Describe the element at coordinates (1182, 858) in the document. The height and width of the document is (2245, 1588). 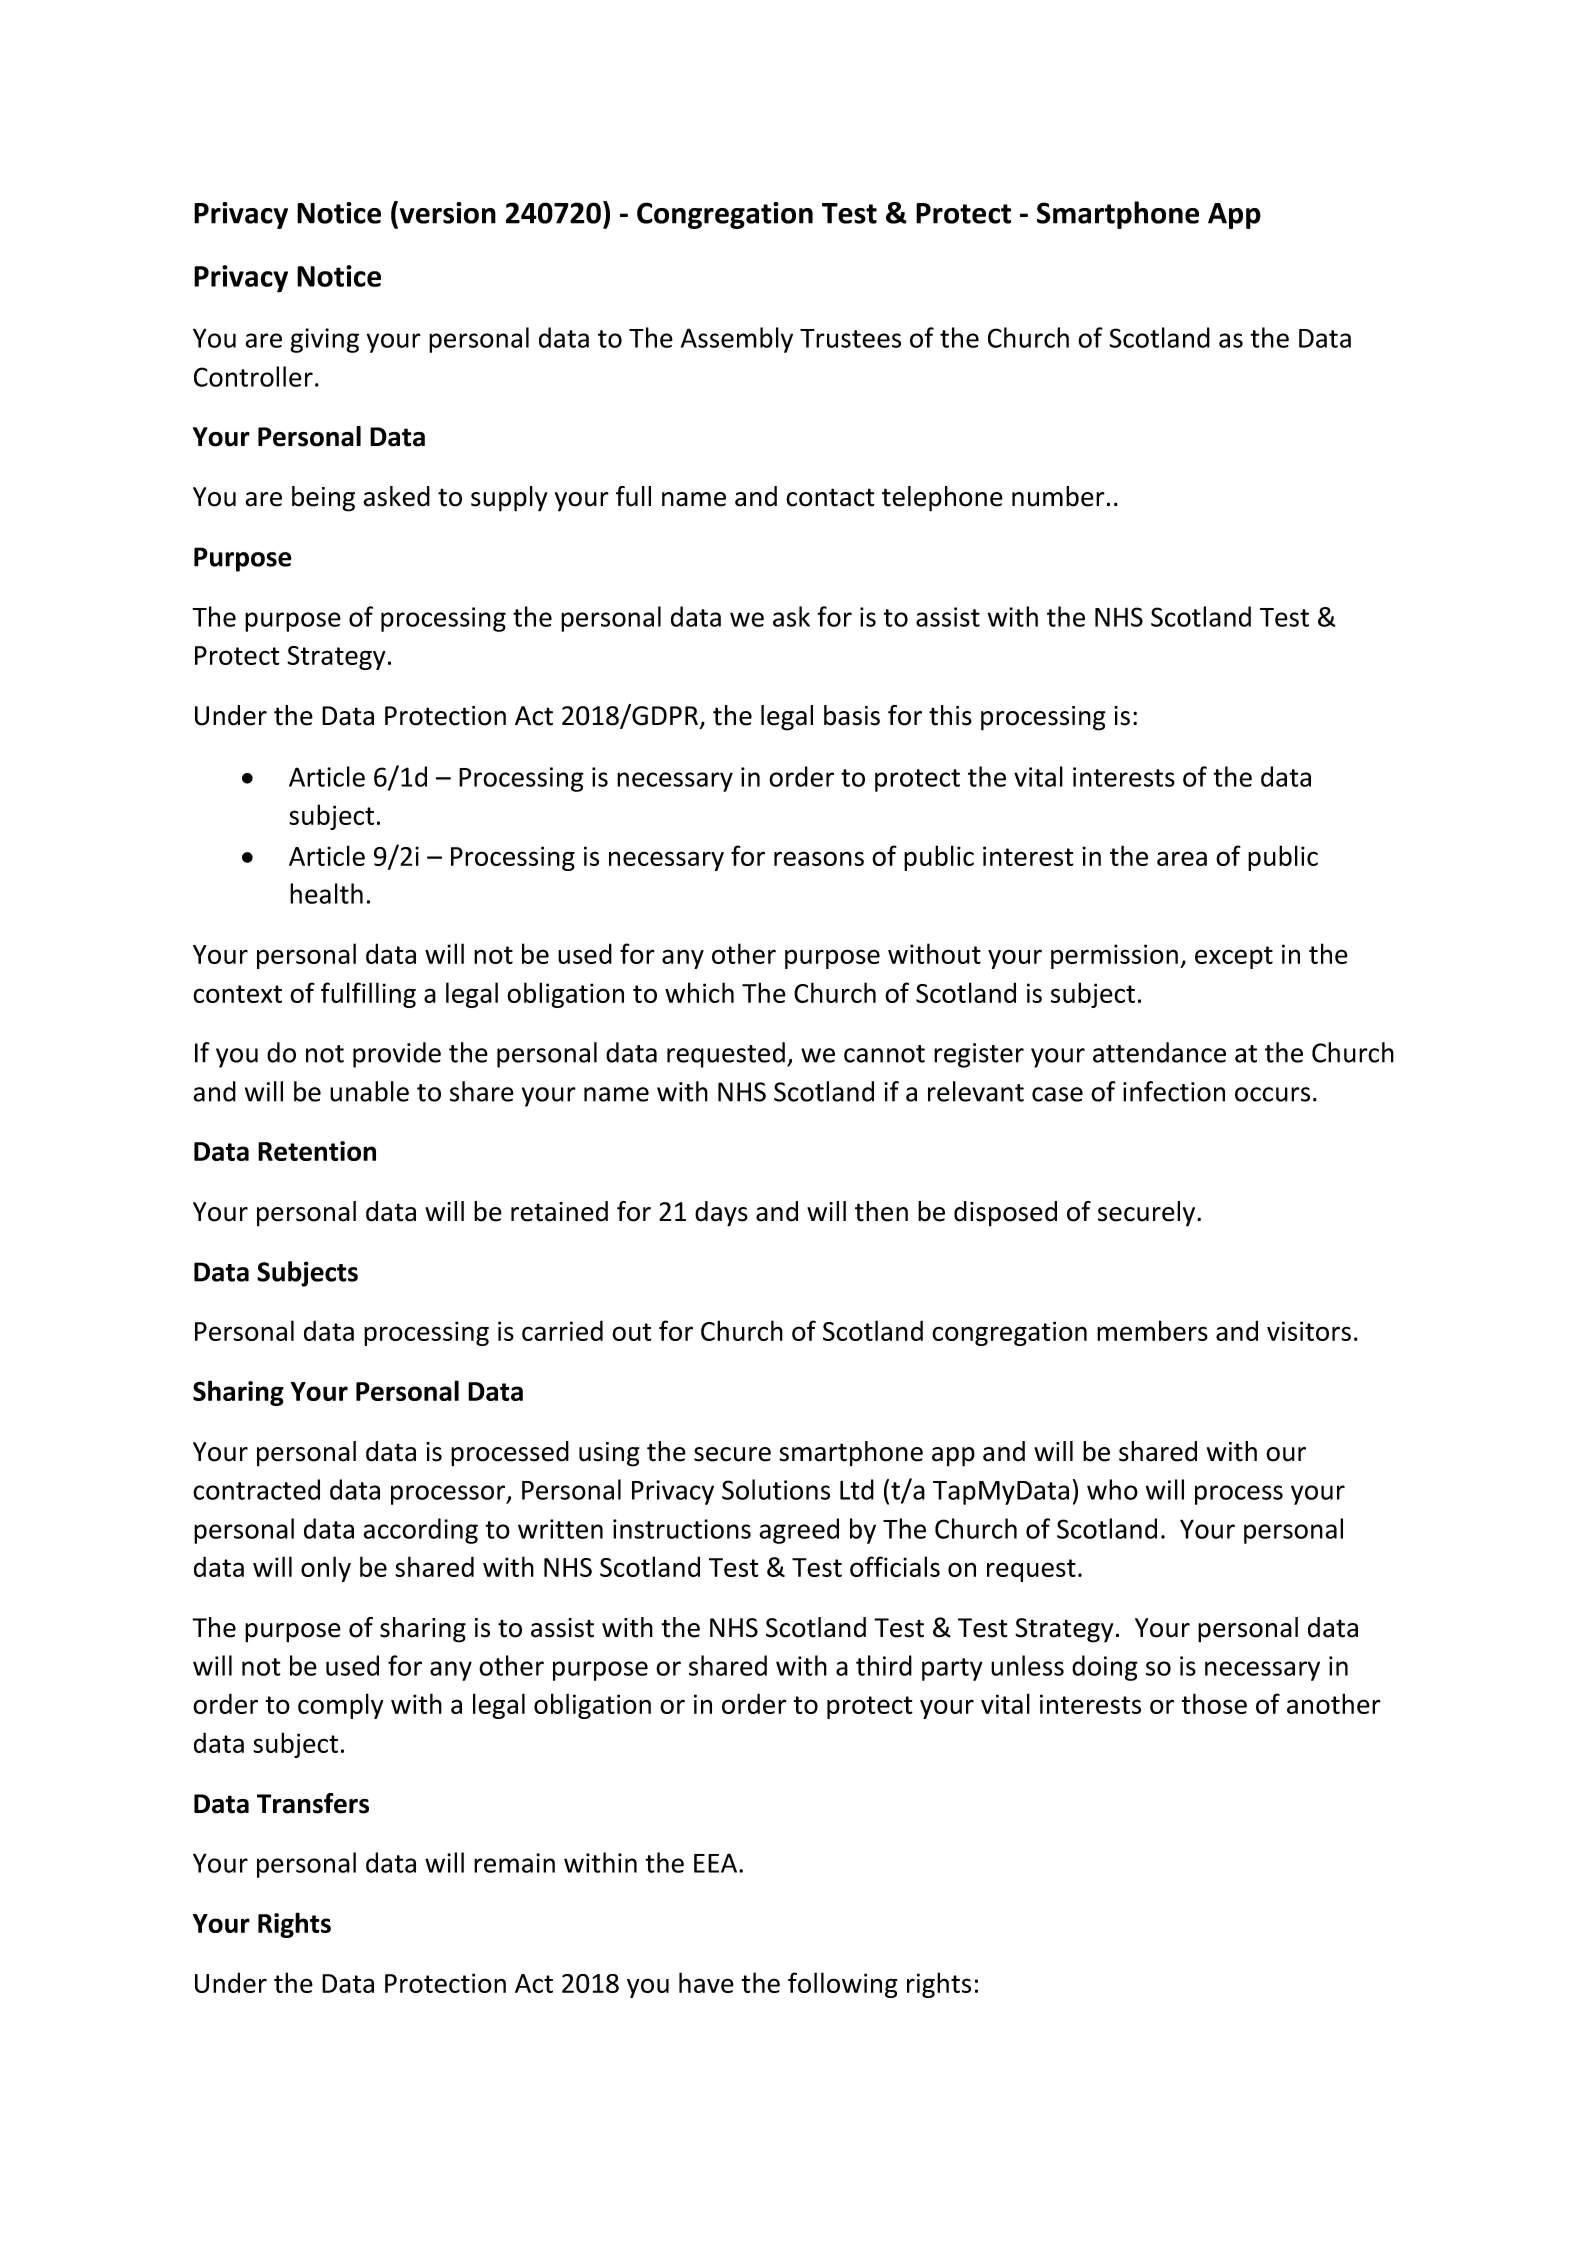
I see `area` at that location.
